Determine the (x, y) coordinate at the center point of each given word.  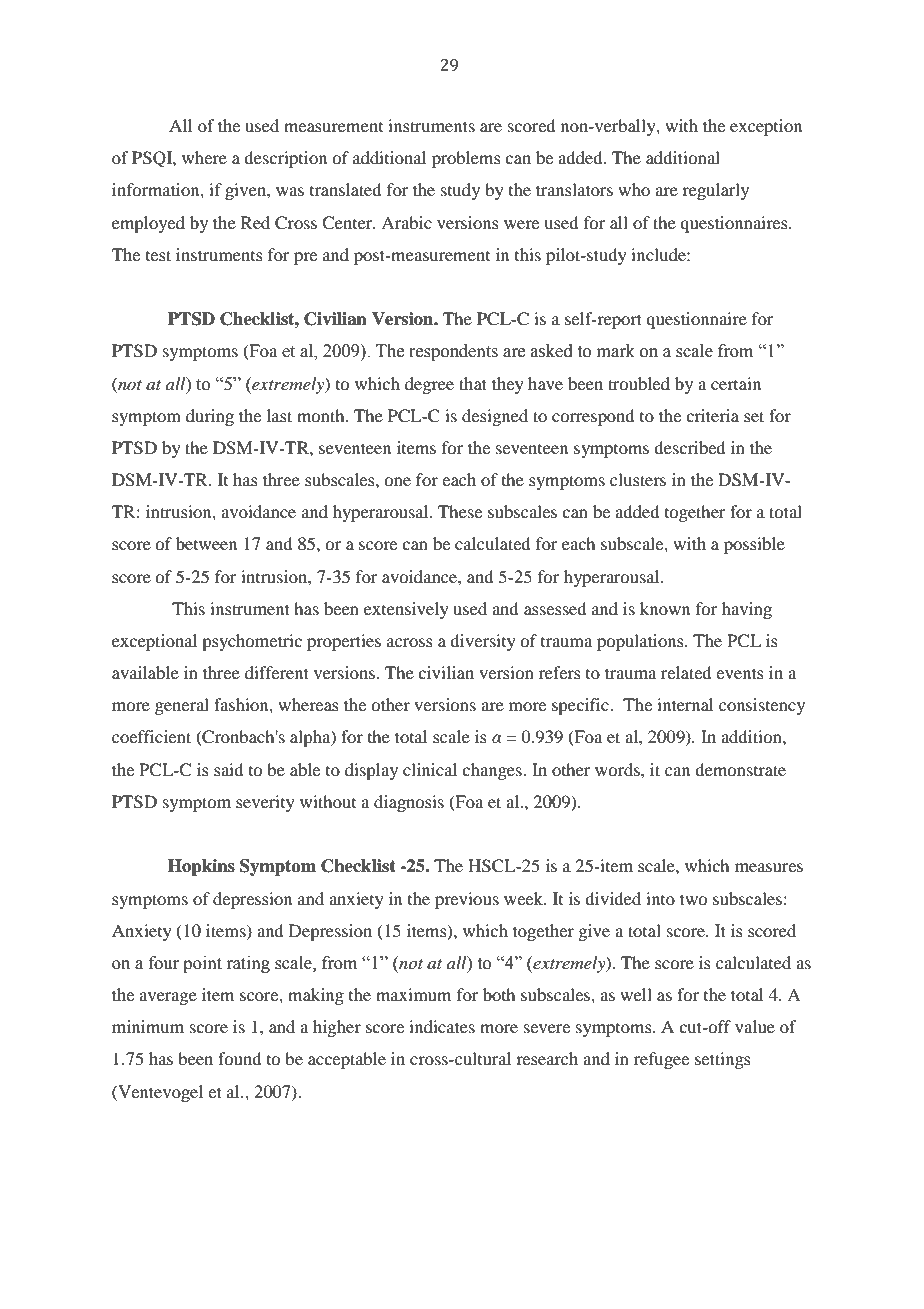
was (290, 191)
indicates (442, 1026)
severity (265, 803)
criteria (712, 415)
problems (466, 159)
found (239, 1058)
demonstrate (740, 769)
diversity (483, 642)
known (665, 608)
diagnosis (409, 803)
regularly (715, 191)
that (473, 383)
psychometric (252, 642)
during (210, 417)
